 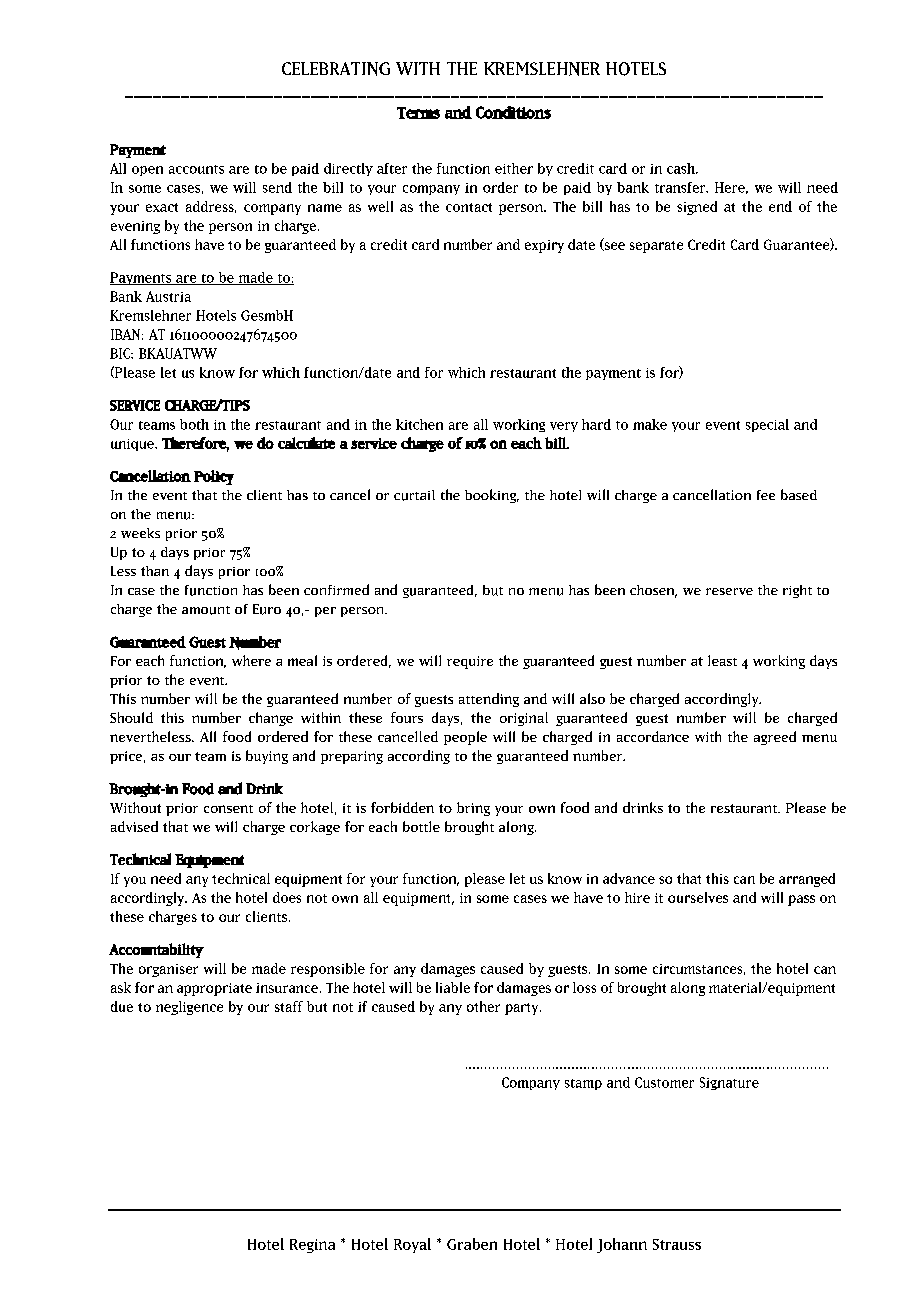 What do you see at coordinates (677, 1244) in the screenshot?
I see `Strauss` at bounding box center [677, 1244].
